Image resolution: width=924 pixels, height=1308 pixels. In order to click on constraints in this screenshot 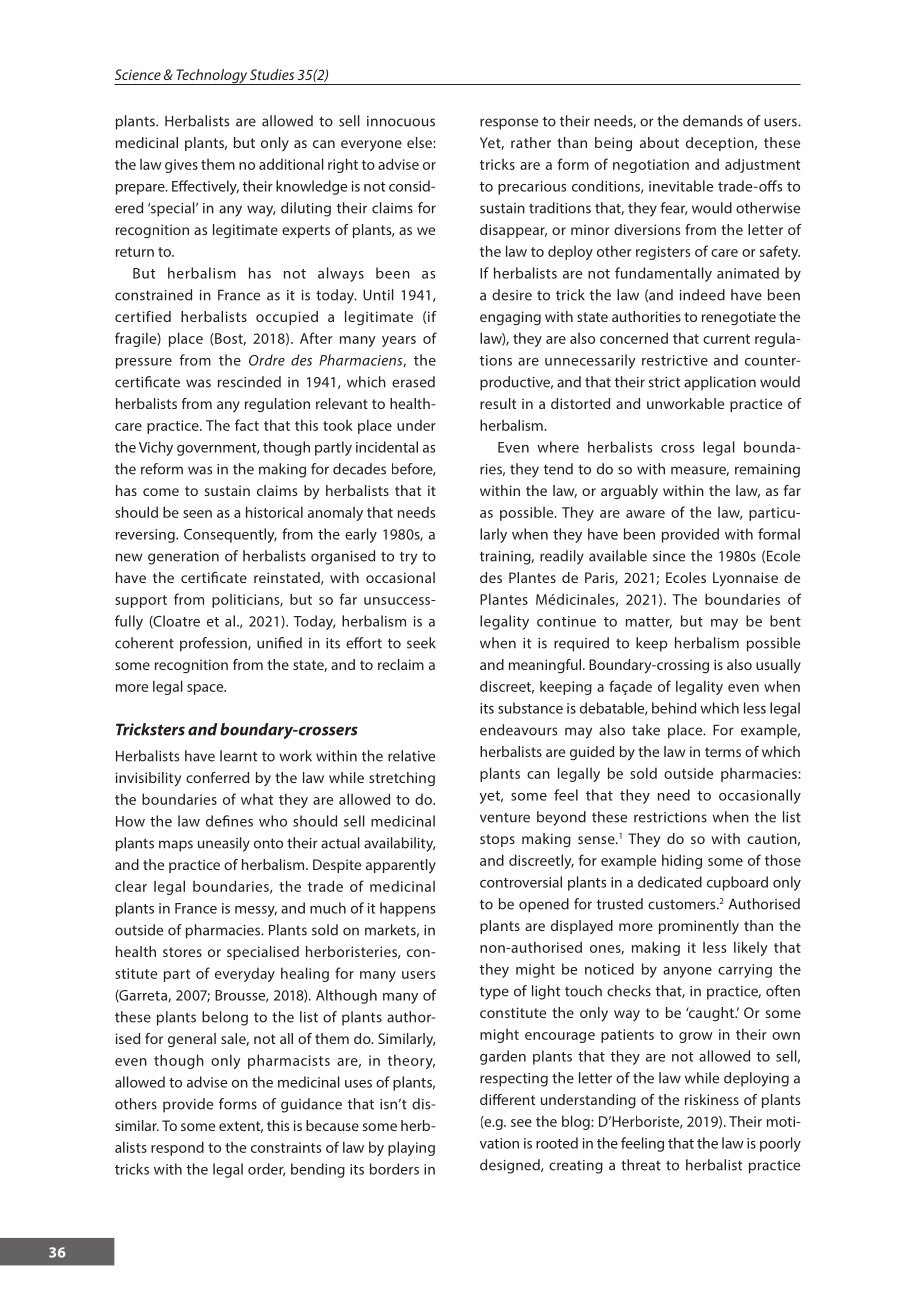, I will do `click(286, 1147)`.
